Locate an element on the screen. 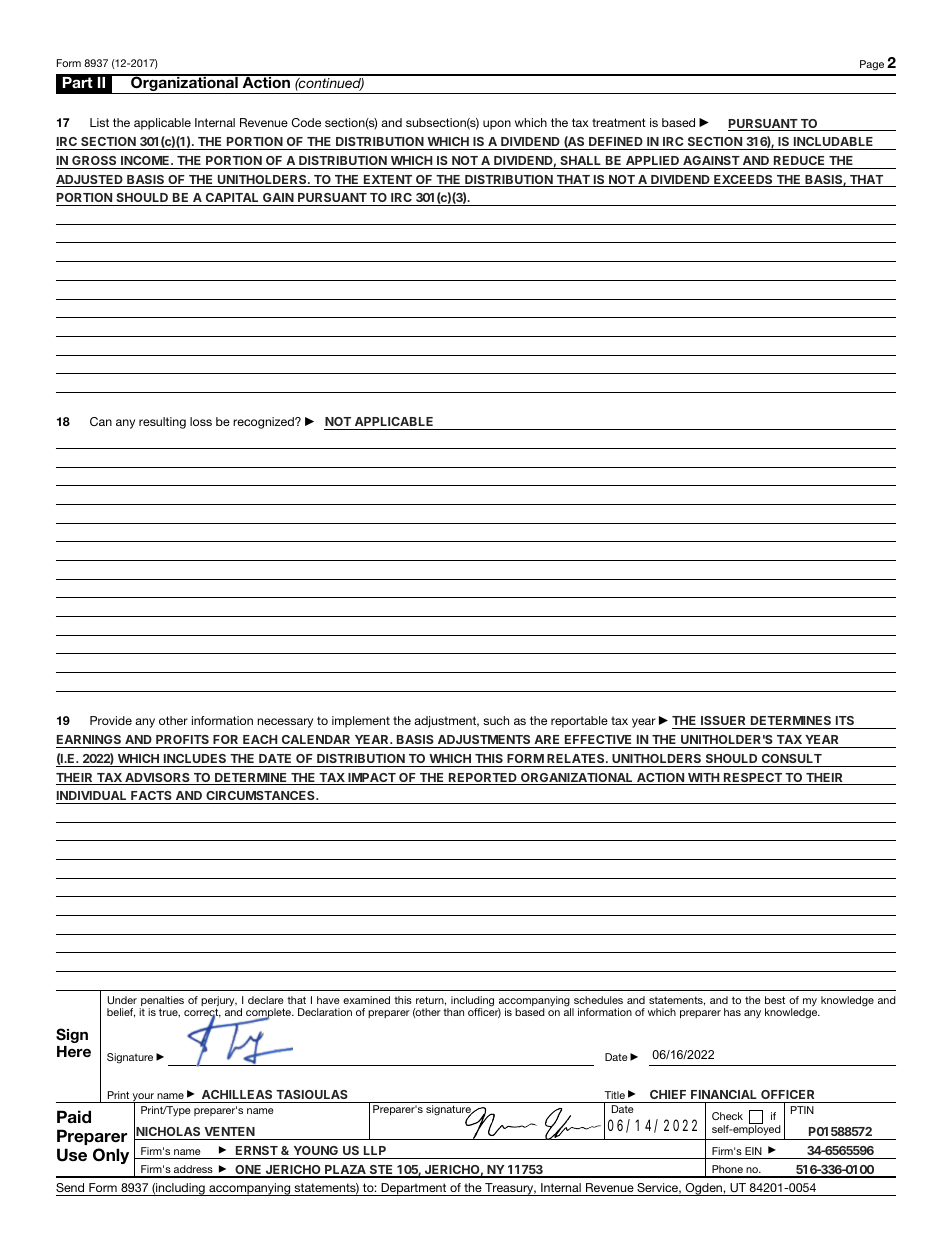 Image resolution: width=952 pixels, height=1233 pixels. NICHOLAS is located at coordinates (168, 1131).
